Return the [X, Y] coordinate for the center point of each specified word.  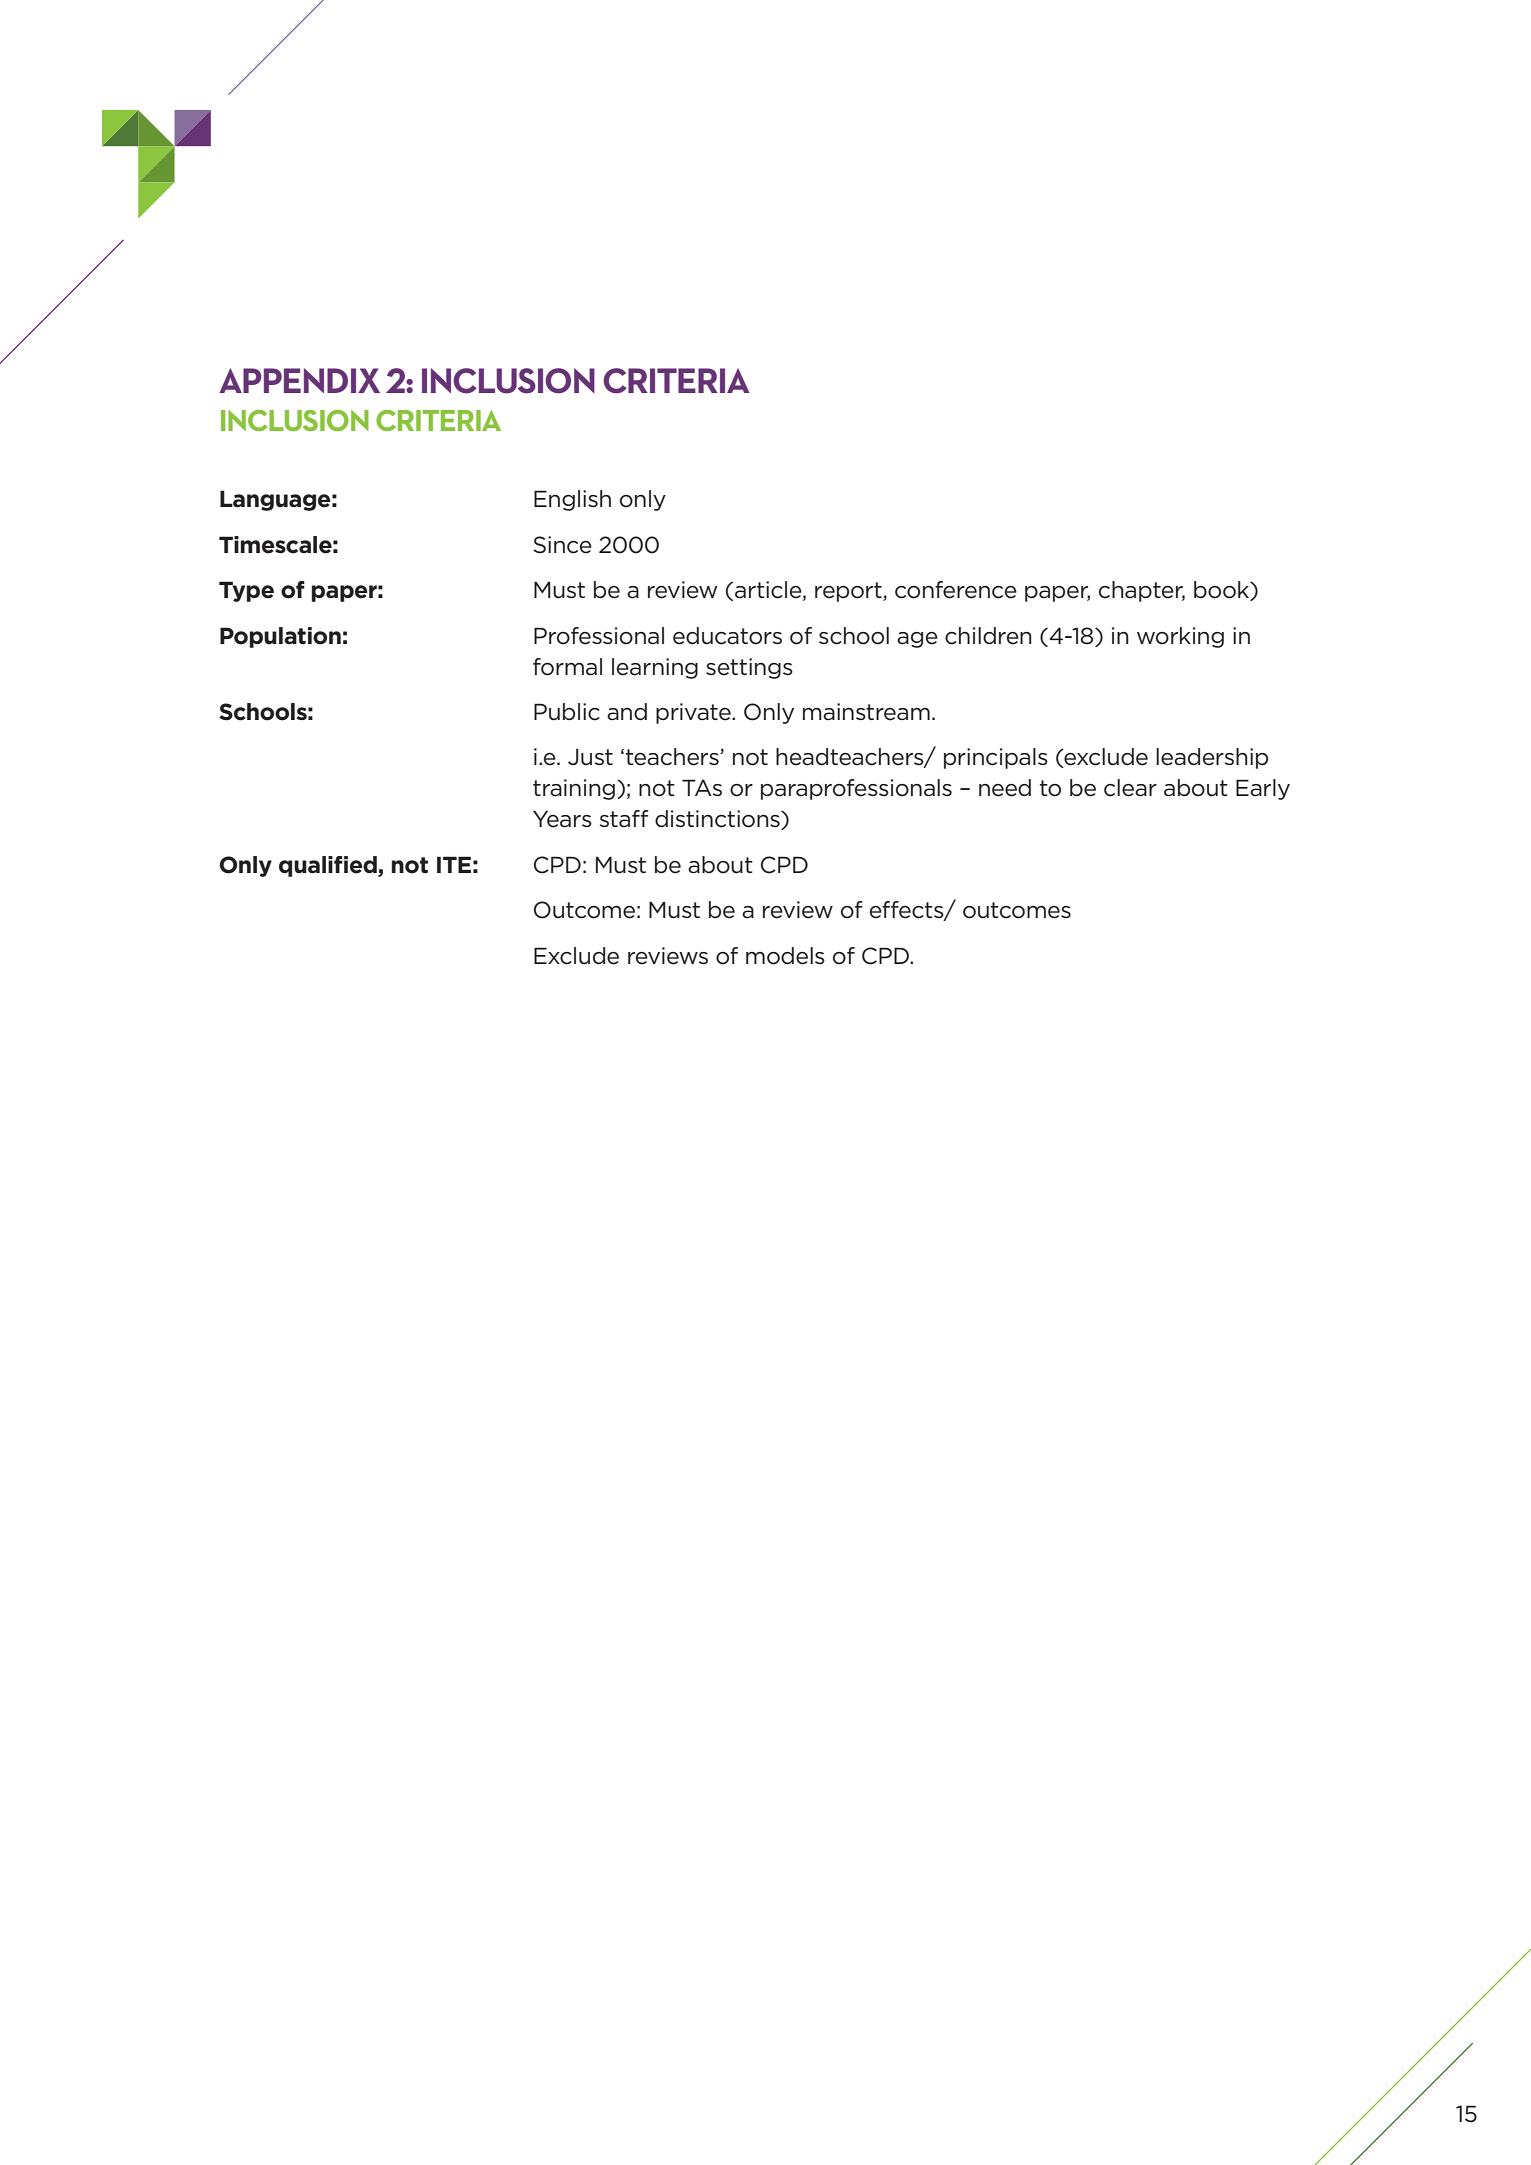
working [1180, 637]
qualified [329, 866]
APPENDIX [299, 380]
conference [956, 590]
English [572, 500]
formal [567, 667]
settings [749, 668]
